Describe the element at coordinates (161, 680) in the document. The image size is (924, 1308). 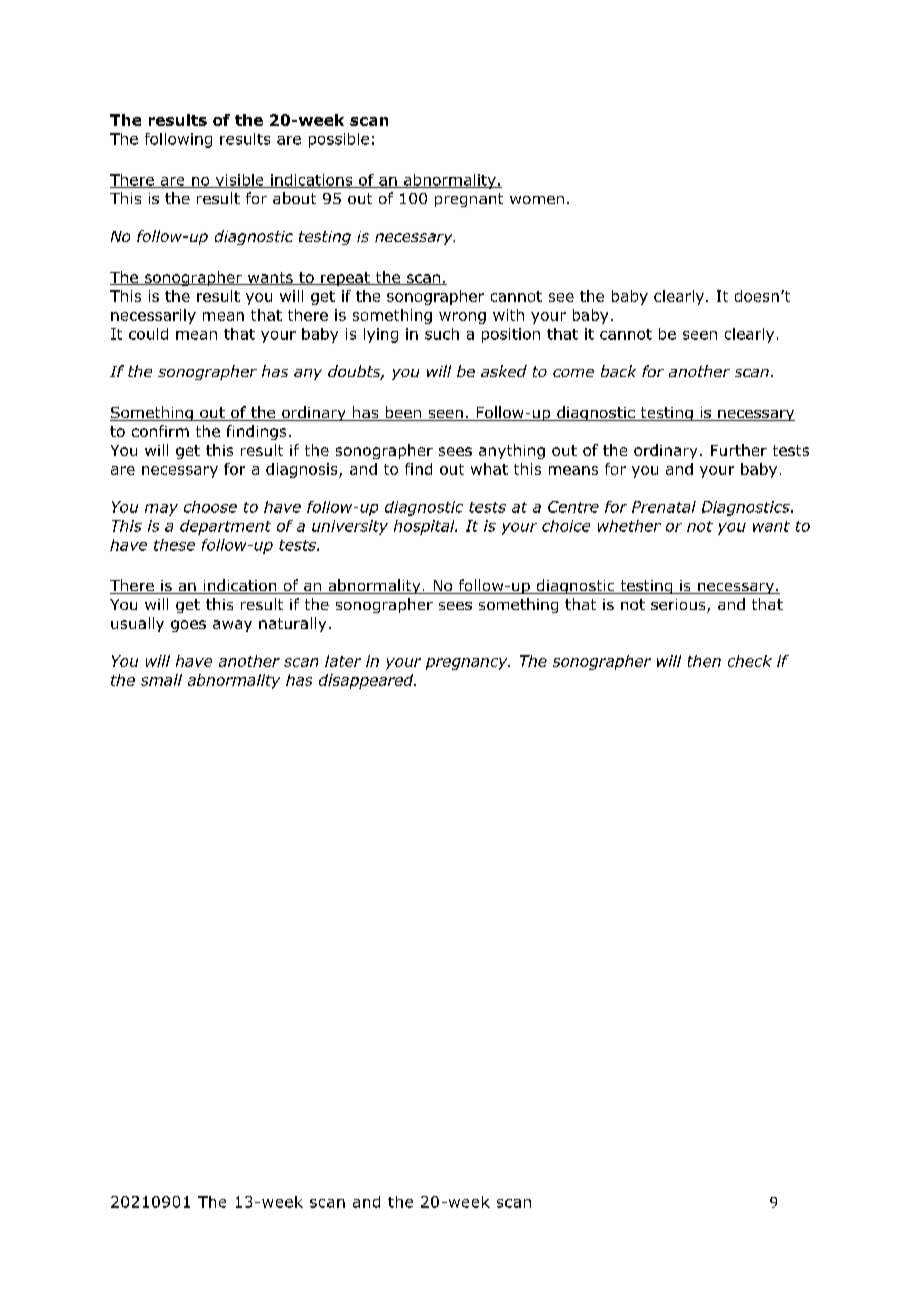
I see `small` at that location.
